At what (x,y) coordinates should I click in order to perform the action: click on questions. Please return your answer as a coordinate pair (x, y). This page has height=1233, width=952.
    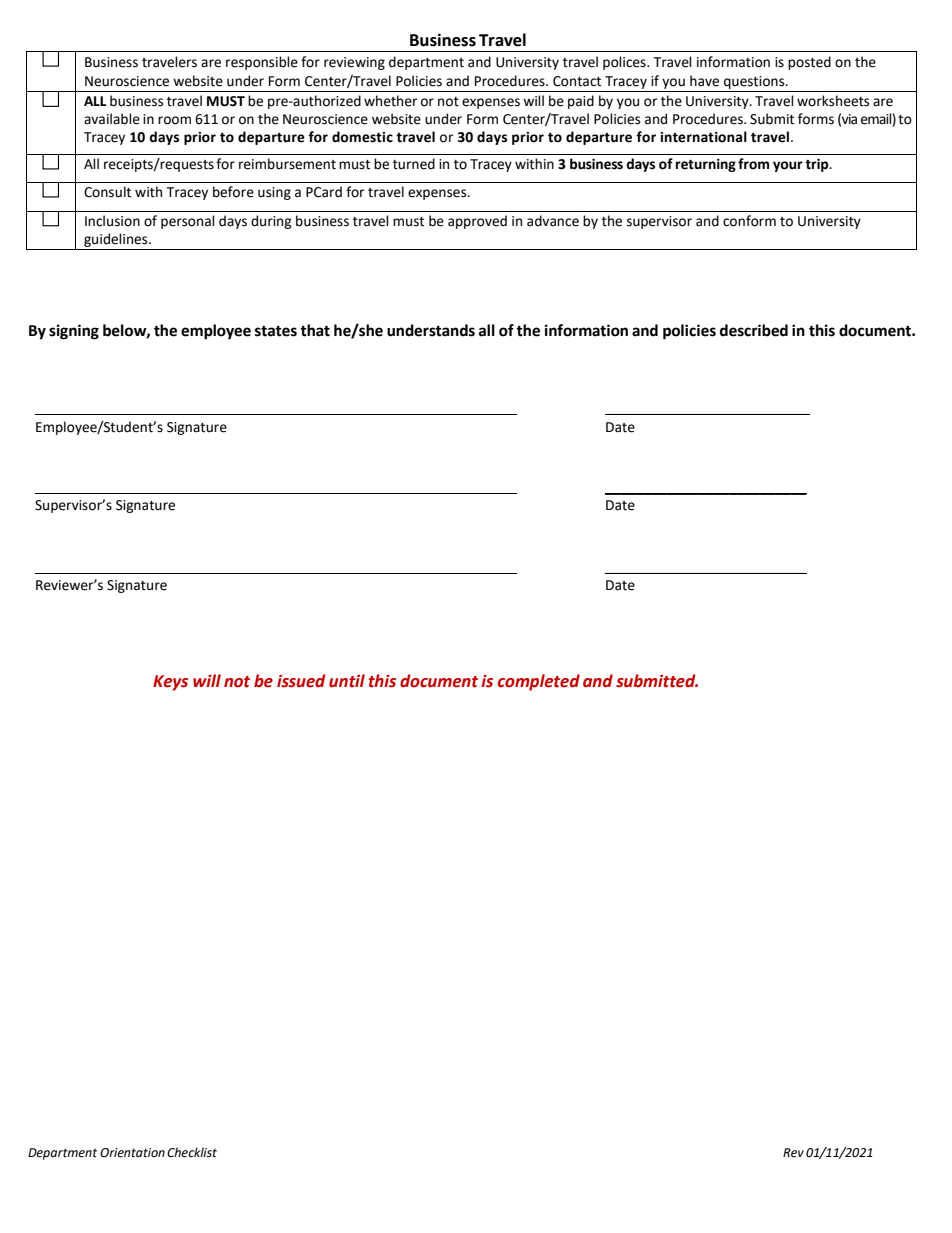
    Looking at the image, I should click on (755, 82).
